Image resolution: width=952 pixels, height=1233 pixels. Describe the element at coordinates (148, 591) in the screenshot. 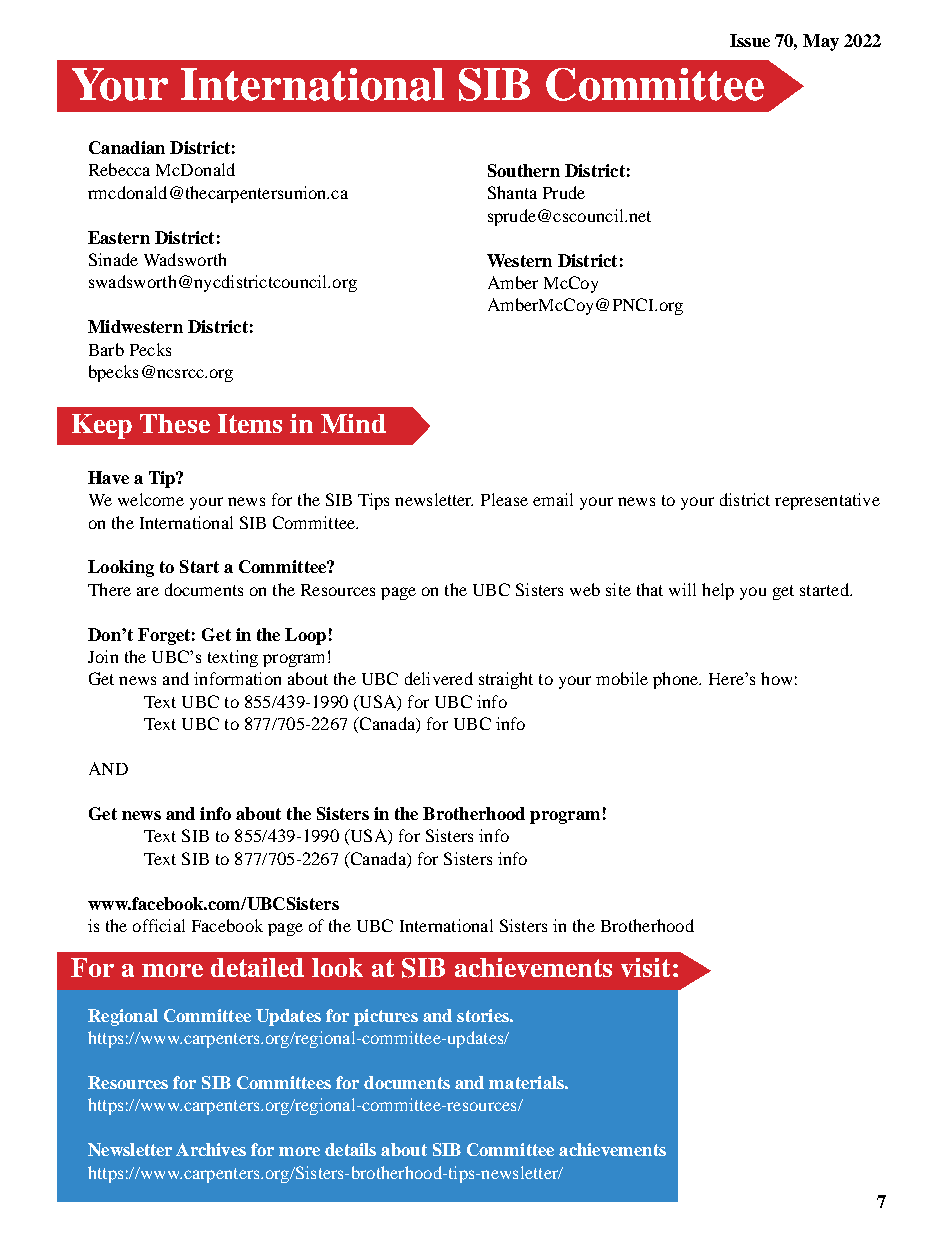

I see `are` at that location.
